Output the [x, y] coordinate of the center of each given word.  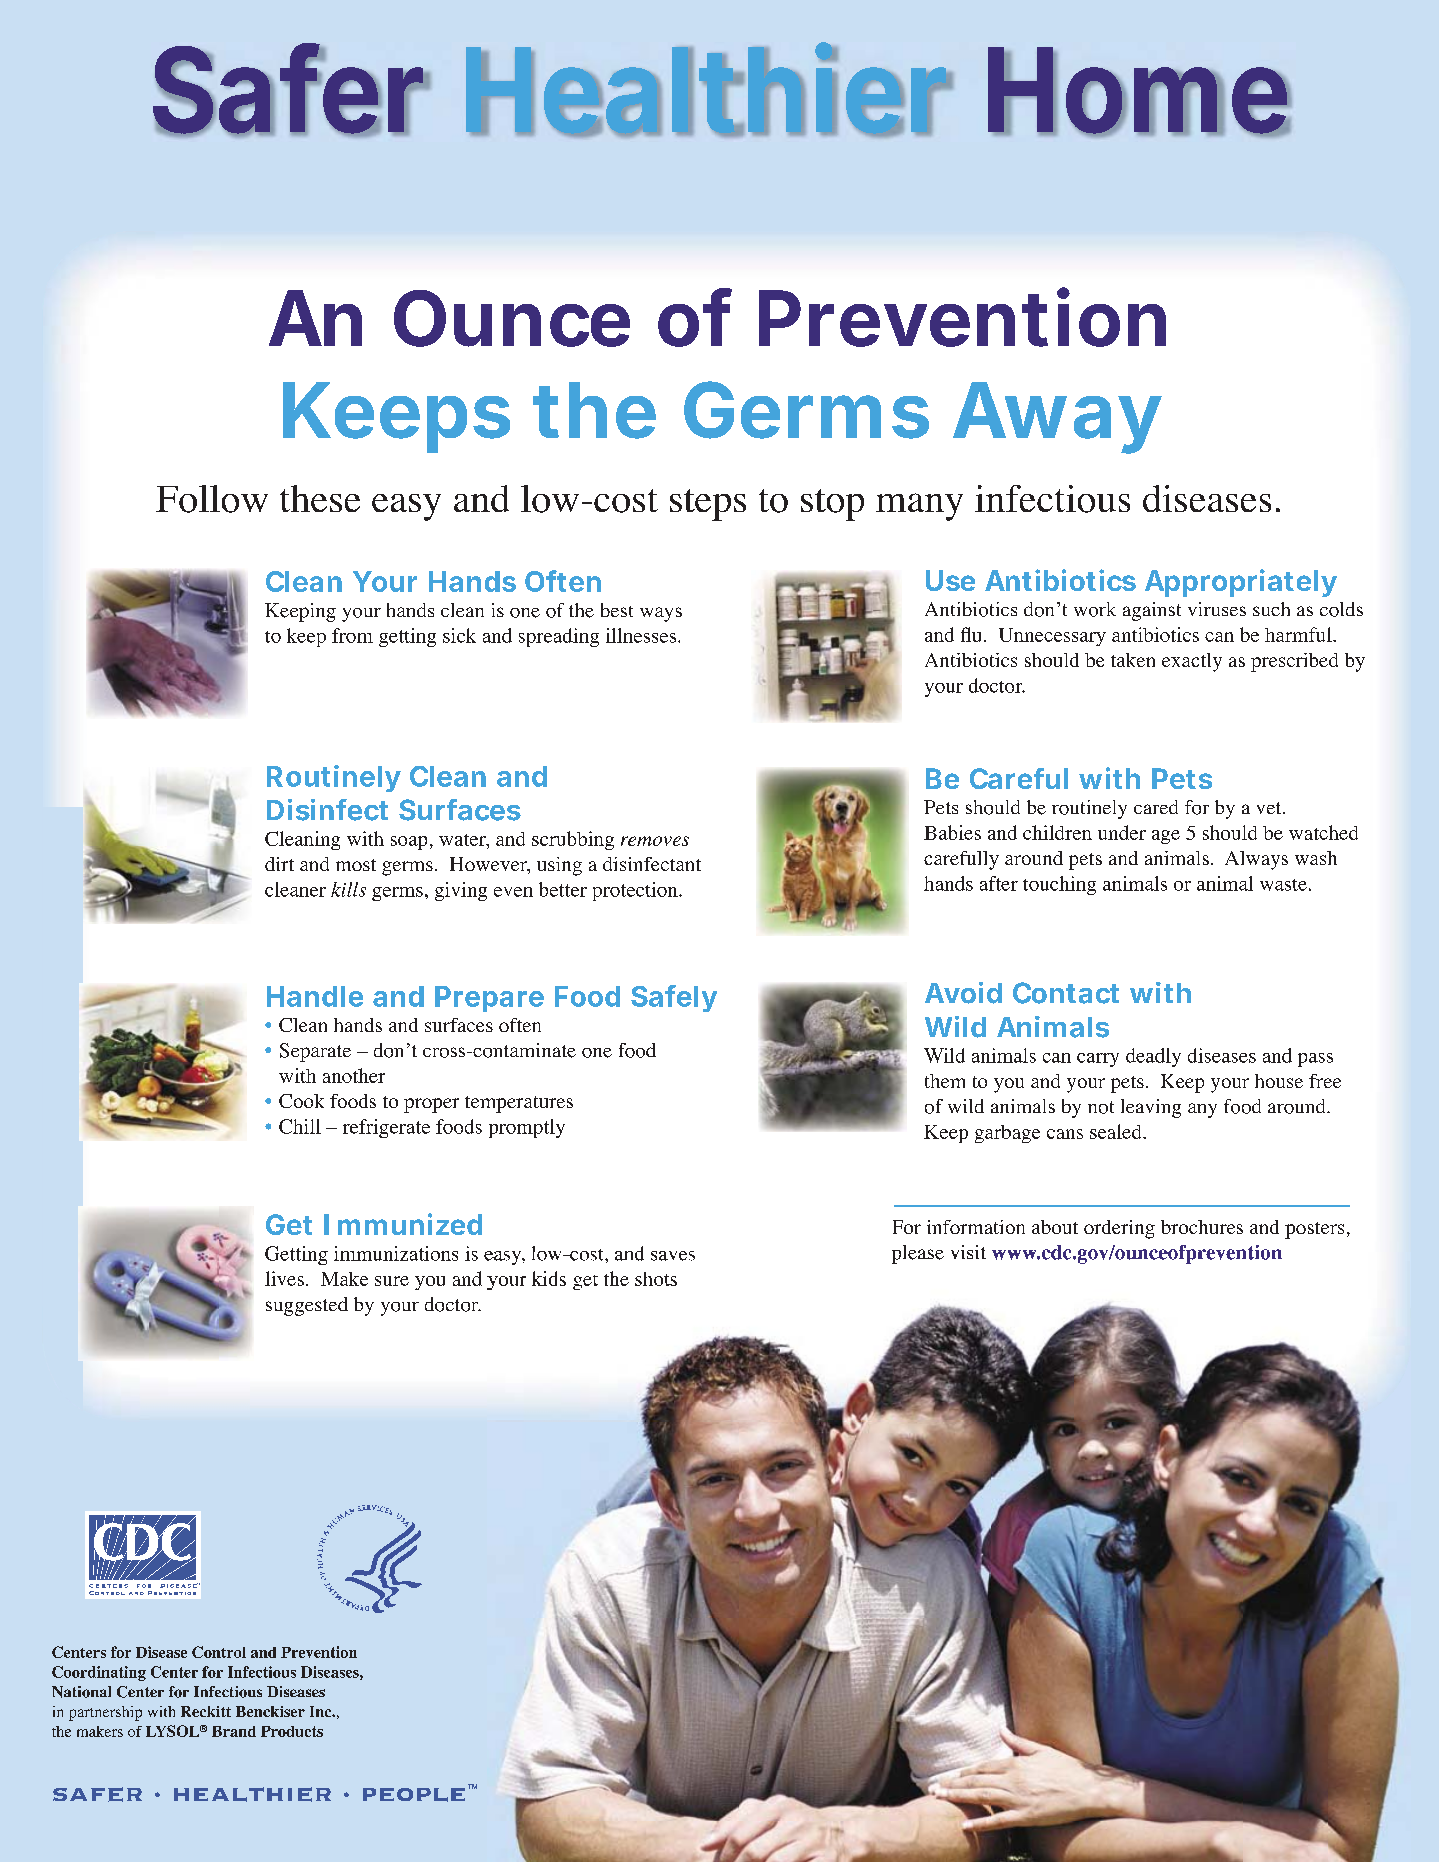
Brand [234, 1731]
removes [655, 841]
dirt [279, 864]
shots [656, 1279]
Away [1056, 418]
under [1122, 832]
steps [708, 505]
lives [284, 1278]
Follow [212, 499]
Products [292, 1731]
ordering [1119, 1229]
